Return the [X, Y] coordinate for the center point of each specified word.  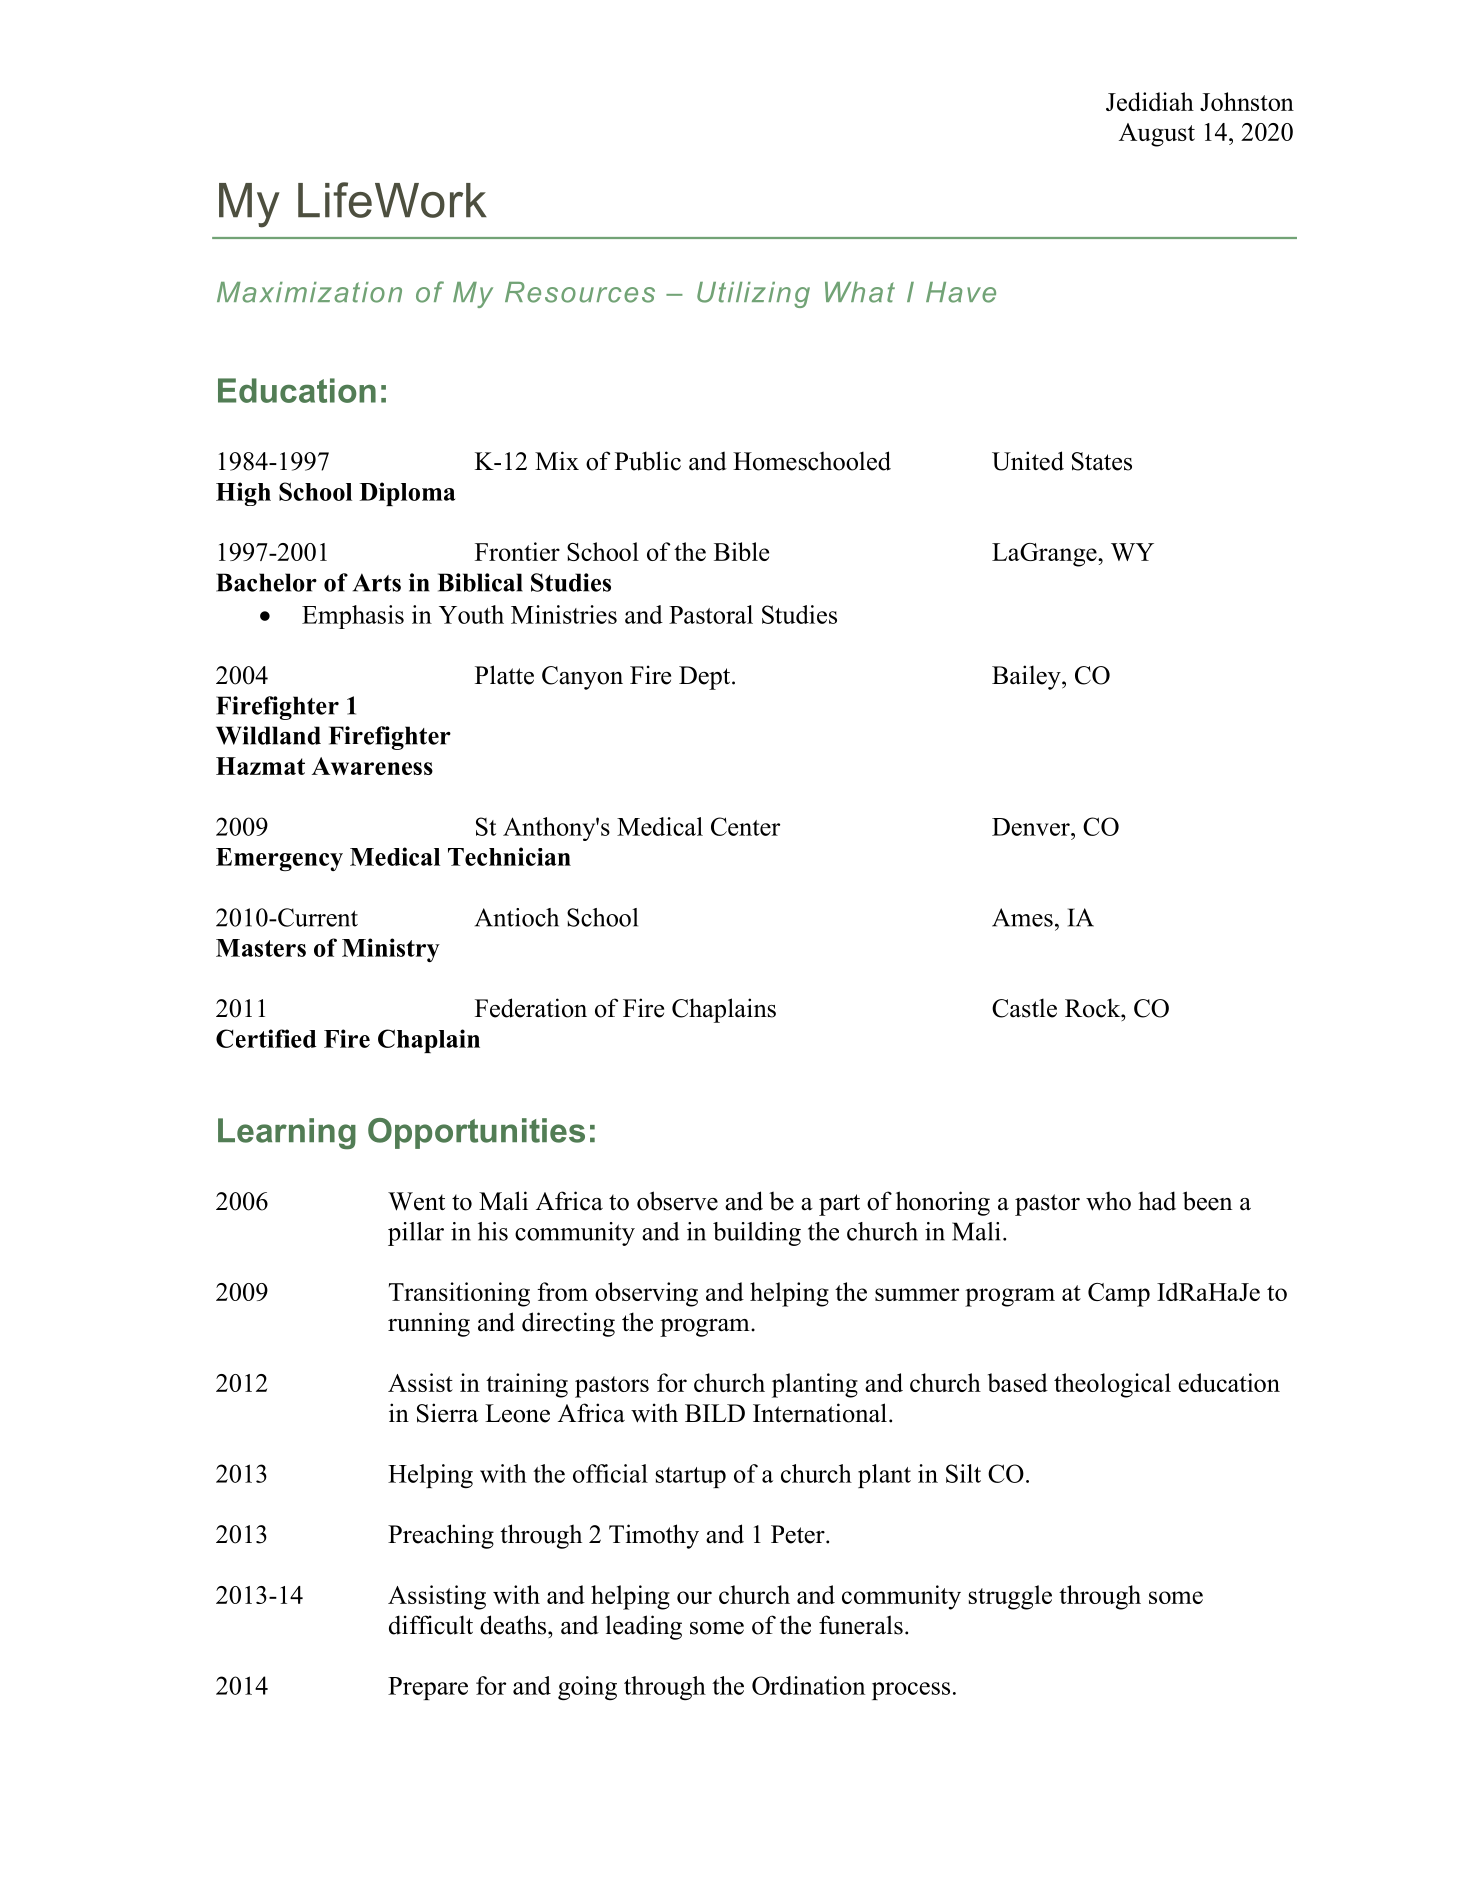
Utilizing [753, 295]
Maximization [309, 292]
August [1157, 135]
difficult [431, 1625]
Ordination [808, 1685]
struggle [1010, 1597]
